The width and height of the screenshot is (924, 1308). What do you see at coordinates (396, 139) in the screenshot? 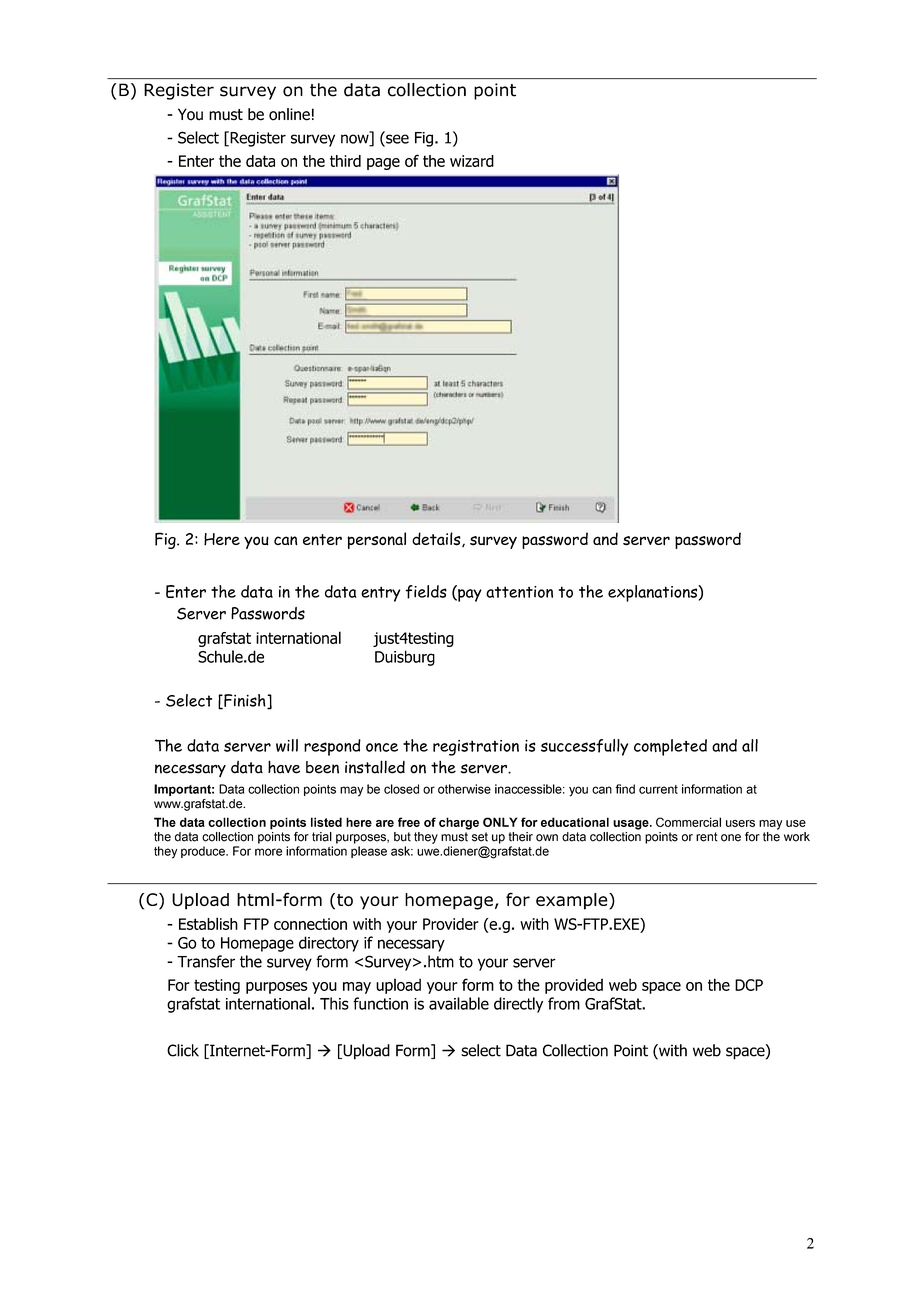
I see `see` at bounding box center [396, 139].
